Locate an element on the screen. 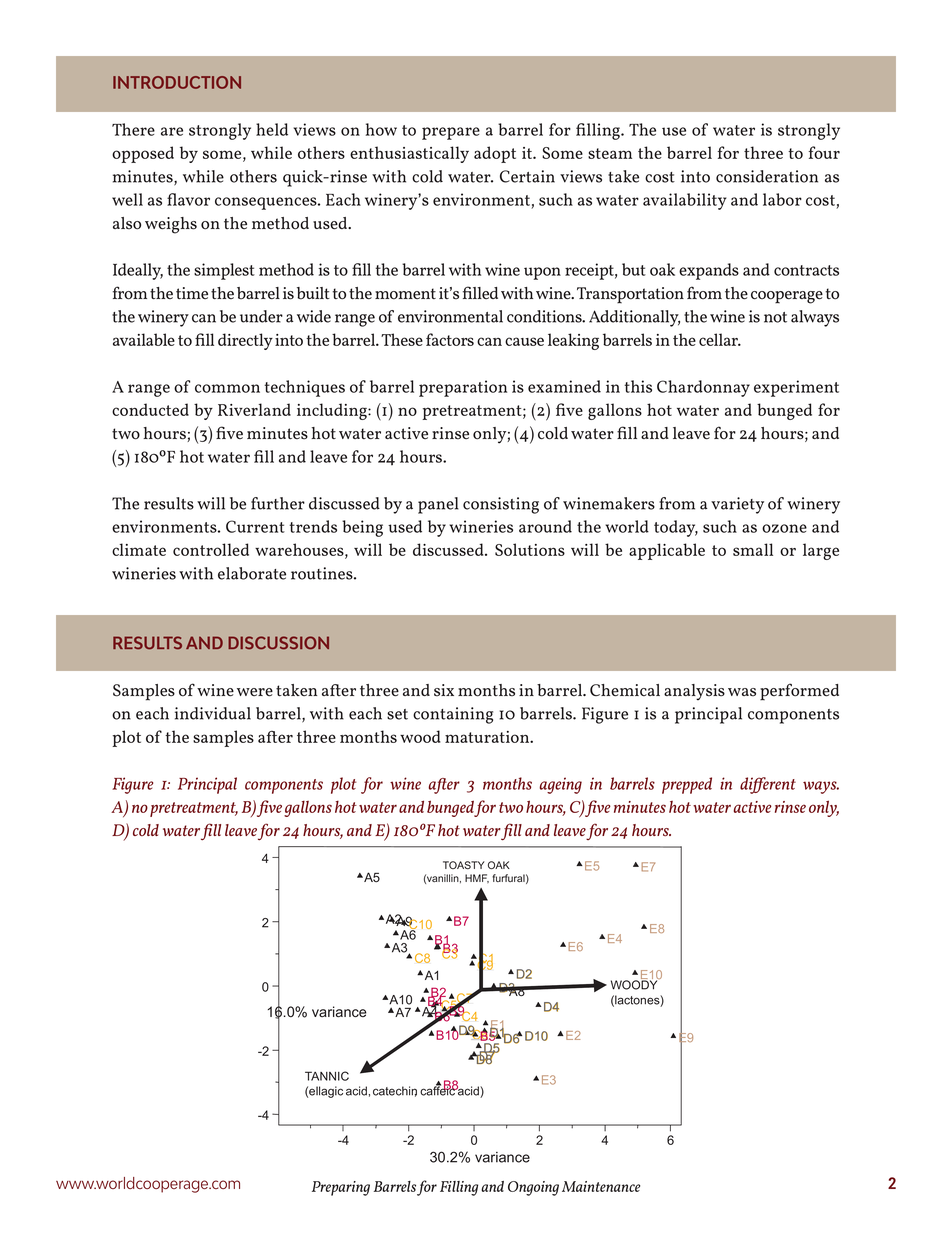 This screenshot has width=952, height=1233. prepare is located at coordinates (451, 133).
